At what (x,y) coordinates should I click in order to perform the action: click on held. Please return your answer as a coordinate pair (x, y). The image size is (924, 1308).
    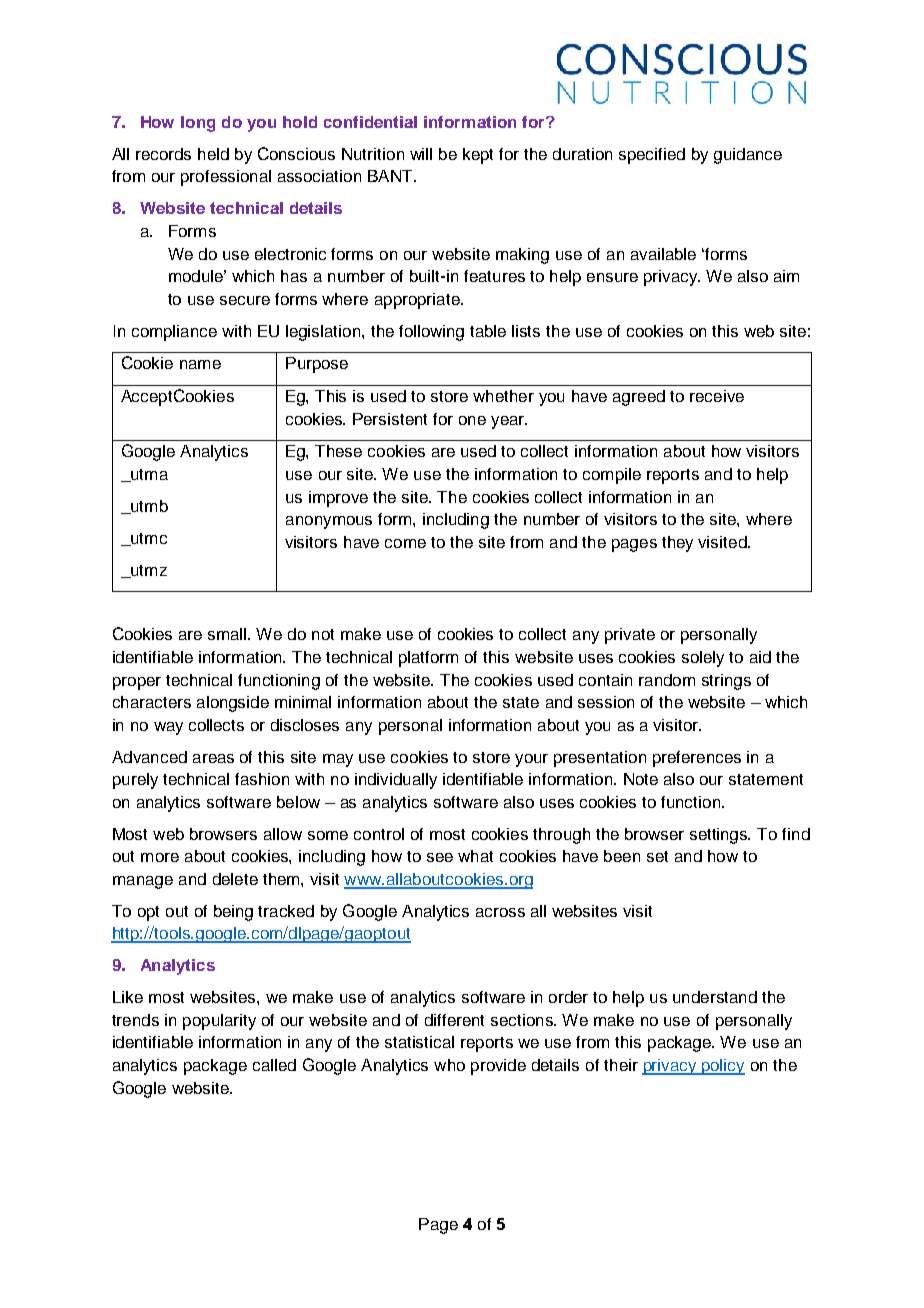
    Looking at the image, I should click on (213, 154).
